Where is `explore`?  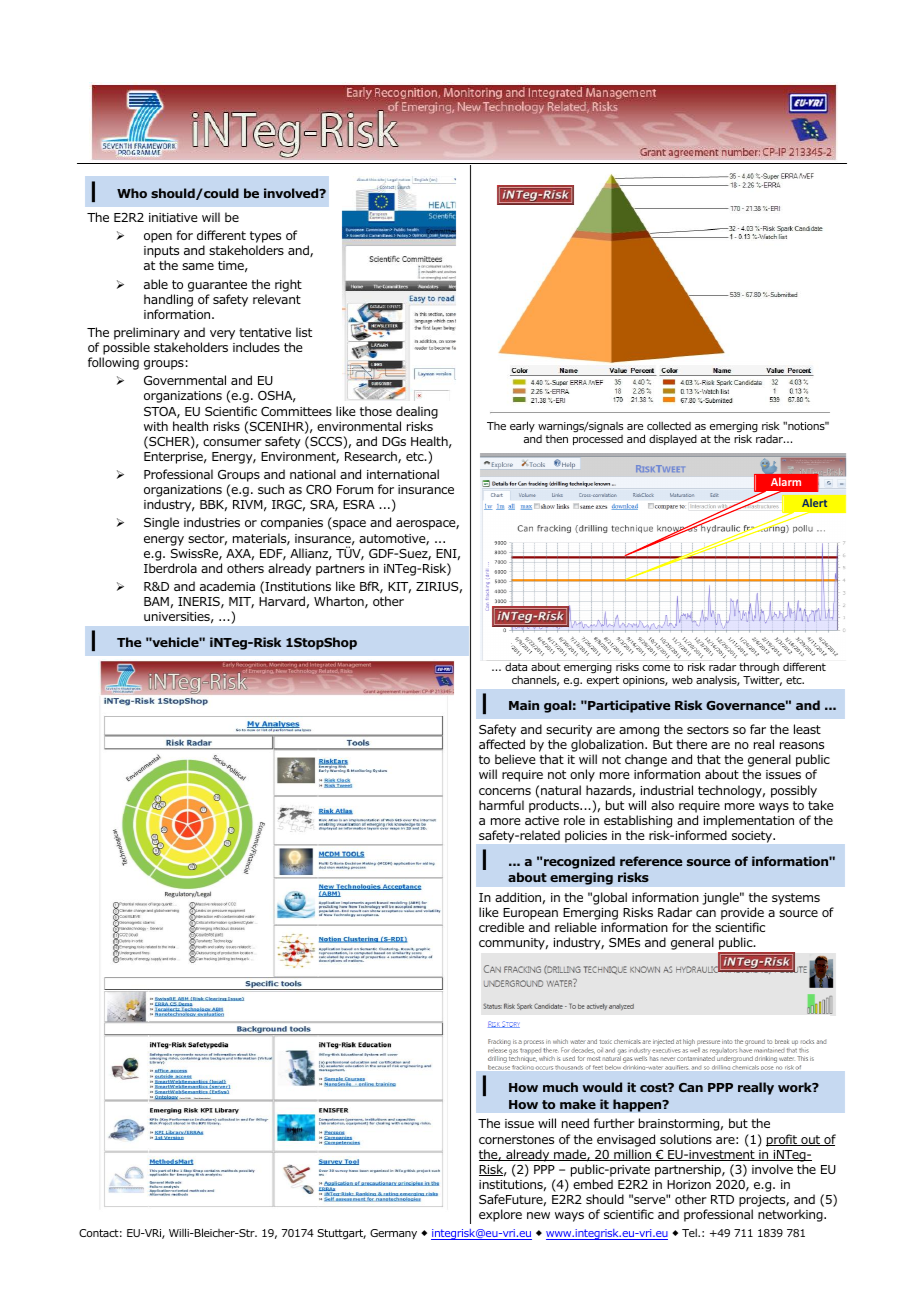
explore is located at coordinates (500, 1215).
